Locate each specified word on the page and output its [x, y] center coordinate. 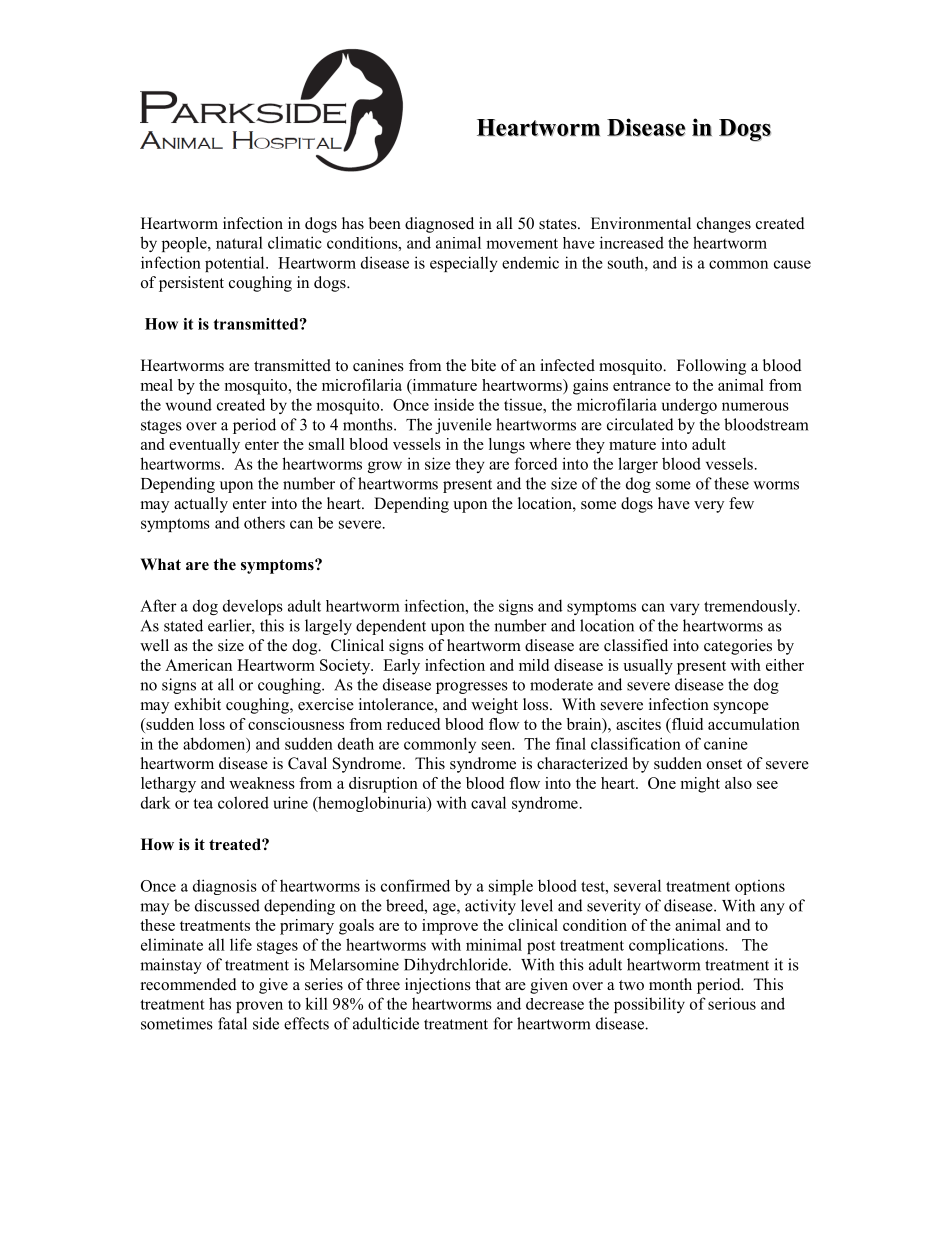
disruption [383, 785]
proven [259, 1007]
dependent [391, 627]
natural [239, 243]
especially [464, 264]
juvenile [463, 426]
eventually [204, 446]
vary [685, 609]
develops [253, 607]
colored [243, 802]
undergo [689, 406]
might [700, 785]
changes [724, 225]
